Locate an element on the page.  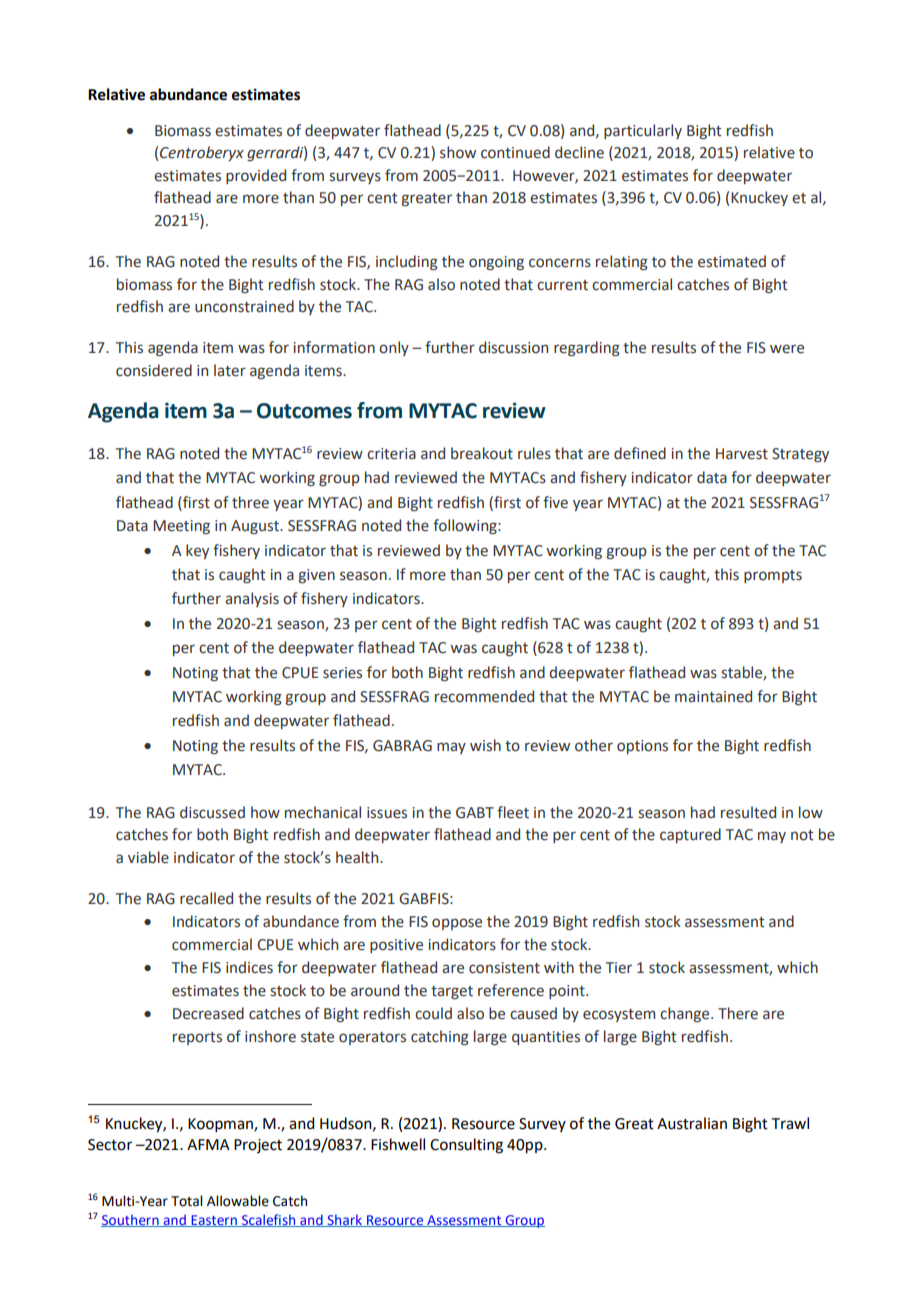
Consulting is located at coordinates (466, 1146).
